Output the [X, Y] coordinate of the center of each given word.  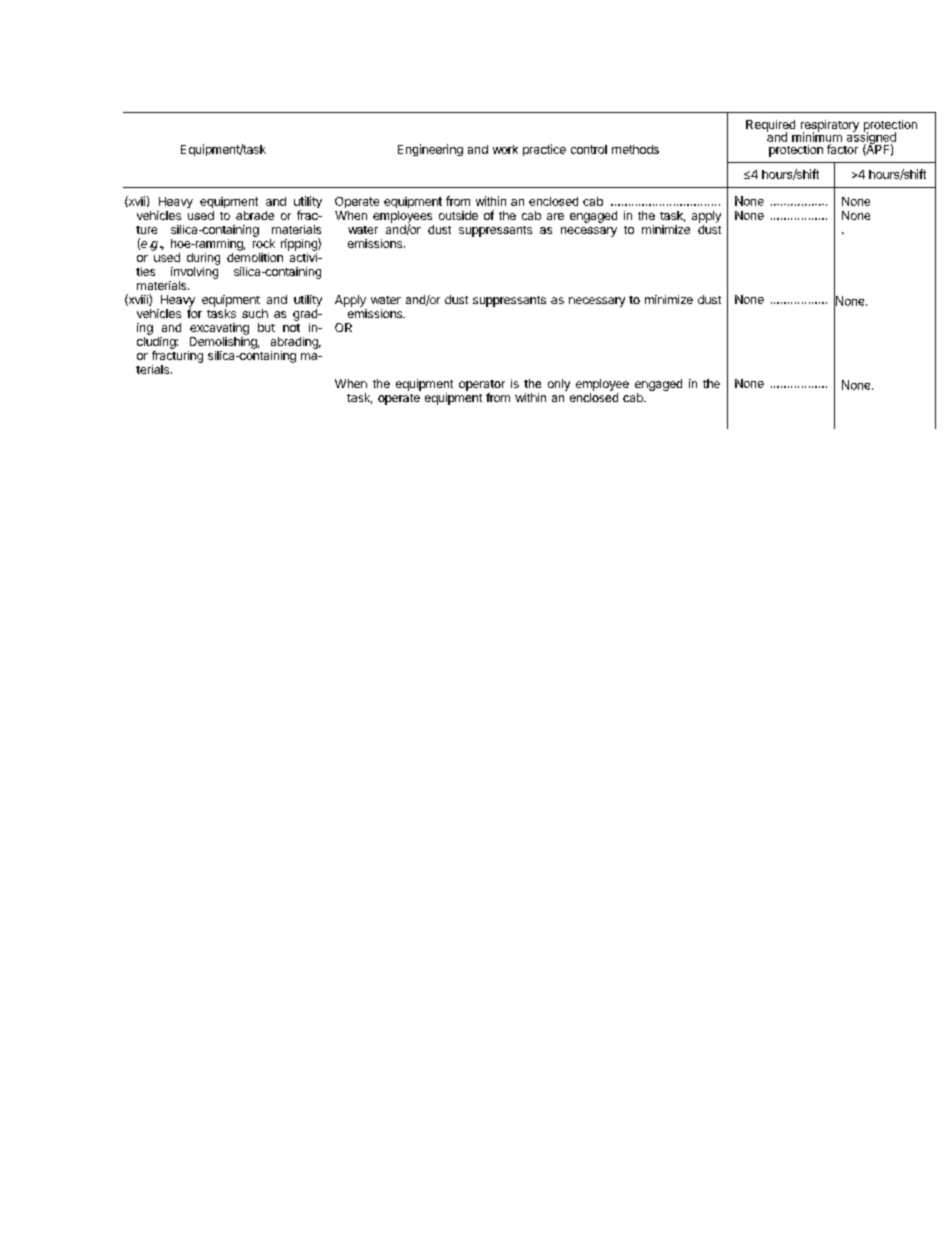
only [559, 385]
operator [482, 385]
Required [770, 127]
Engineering [430, 150]
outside [458, 215]
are [555, 216]
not [291, 328]
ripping [300, 244]
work [505, 149]
